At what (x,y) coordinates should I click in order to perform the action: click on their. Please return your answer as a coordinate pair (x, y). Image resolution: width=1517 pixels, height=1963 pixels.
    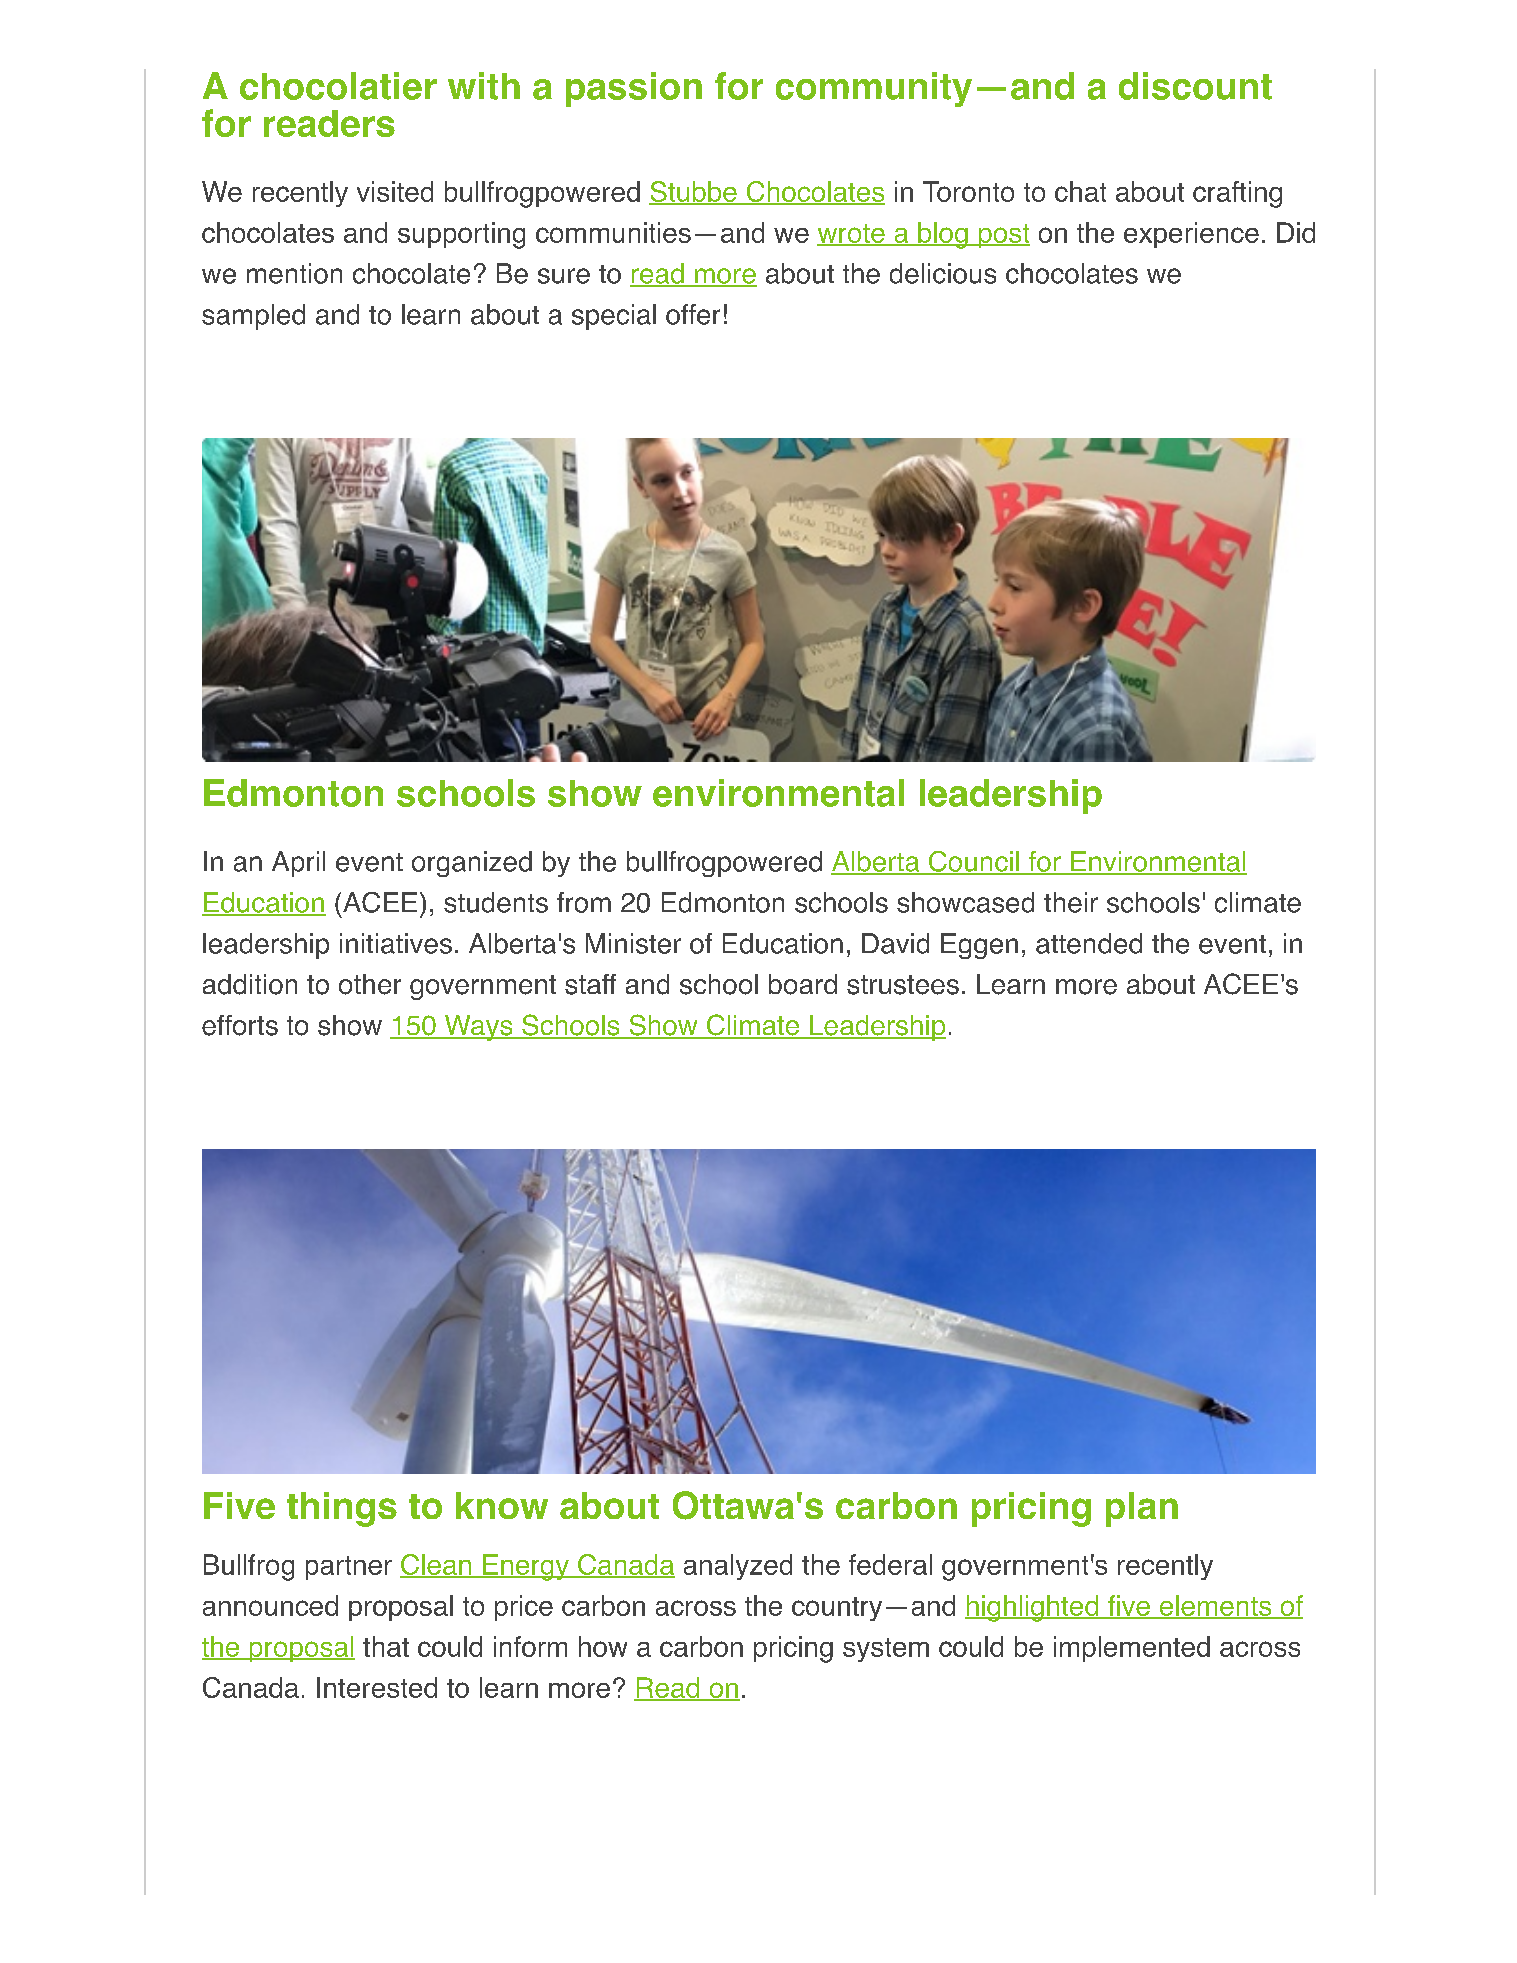
    Looking at the image, I should click on (1071, 902).
